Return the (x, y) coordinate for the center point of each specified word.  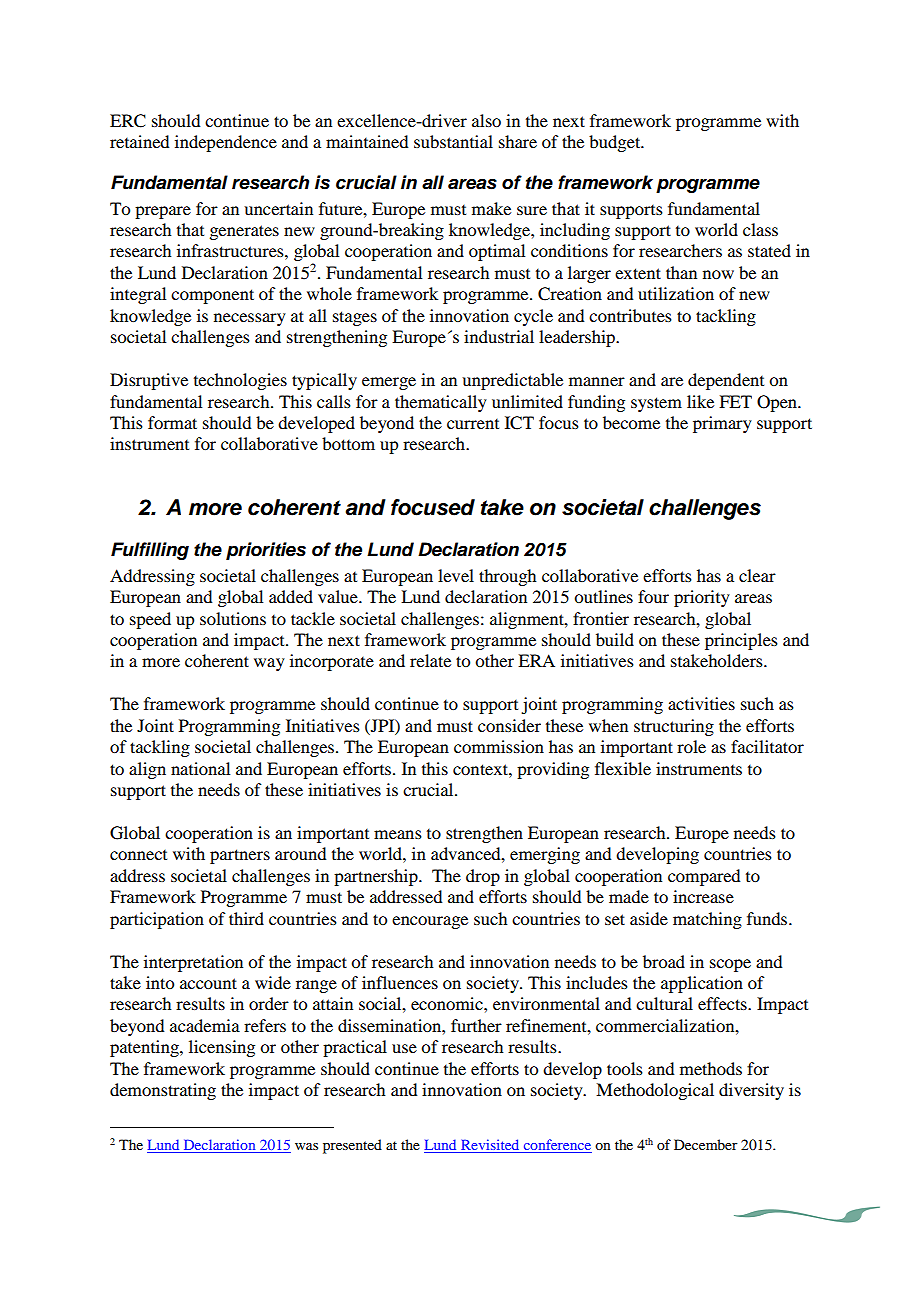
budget (616, 143)
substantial (453, 141)
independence (226, 143)
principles (741, 641)
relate (430, 660)
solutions (233, 618)
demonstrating (163, 1091)
